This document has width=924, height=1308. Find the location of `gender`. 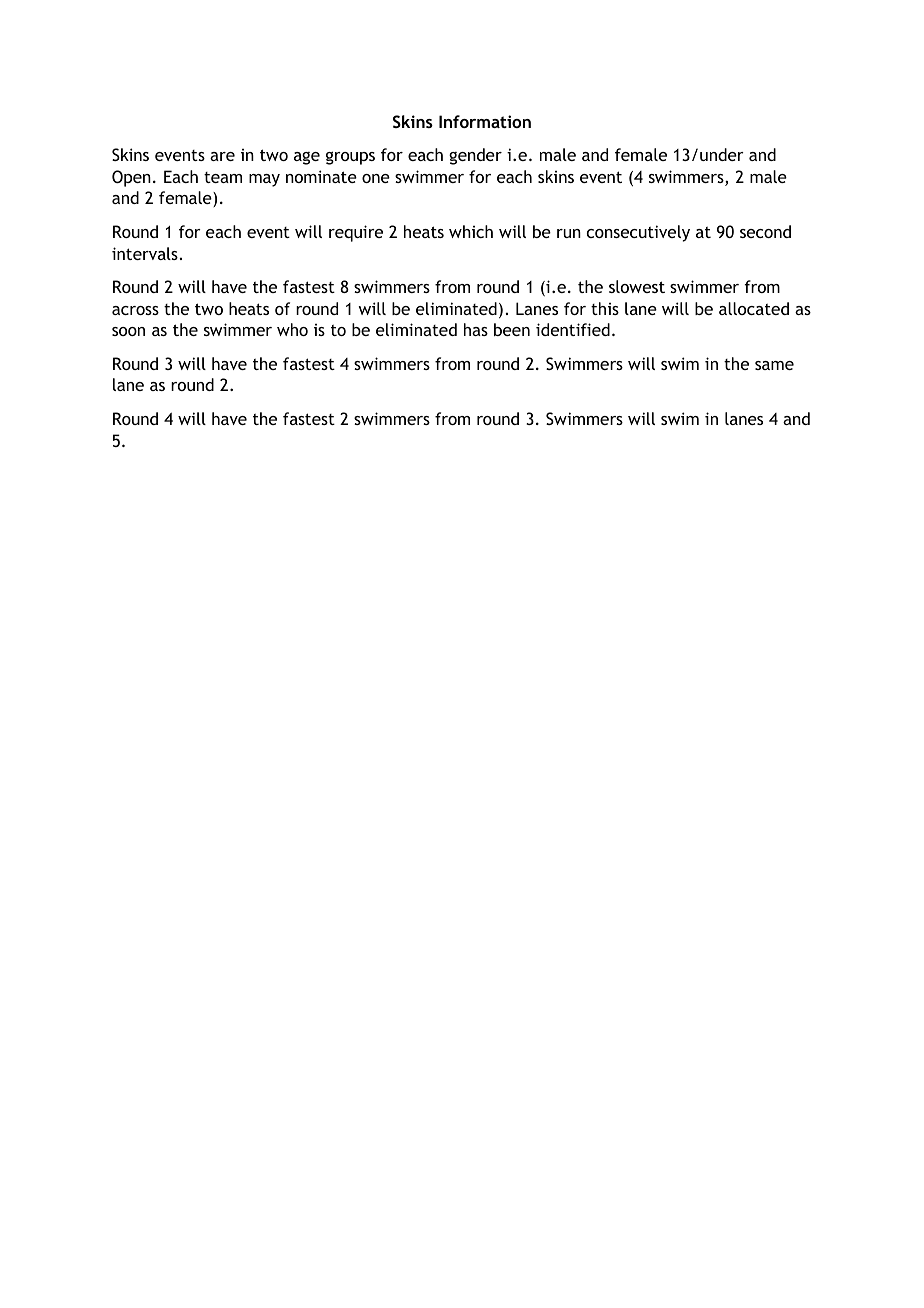

gender is located at coordinates (475, 156).
